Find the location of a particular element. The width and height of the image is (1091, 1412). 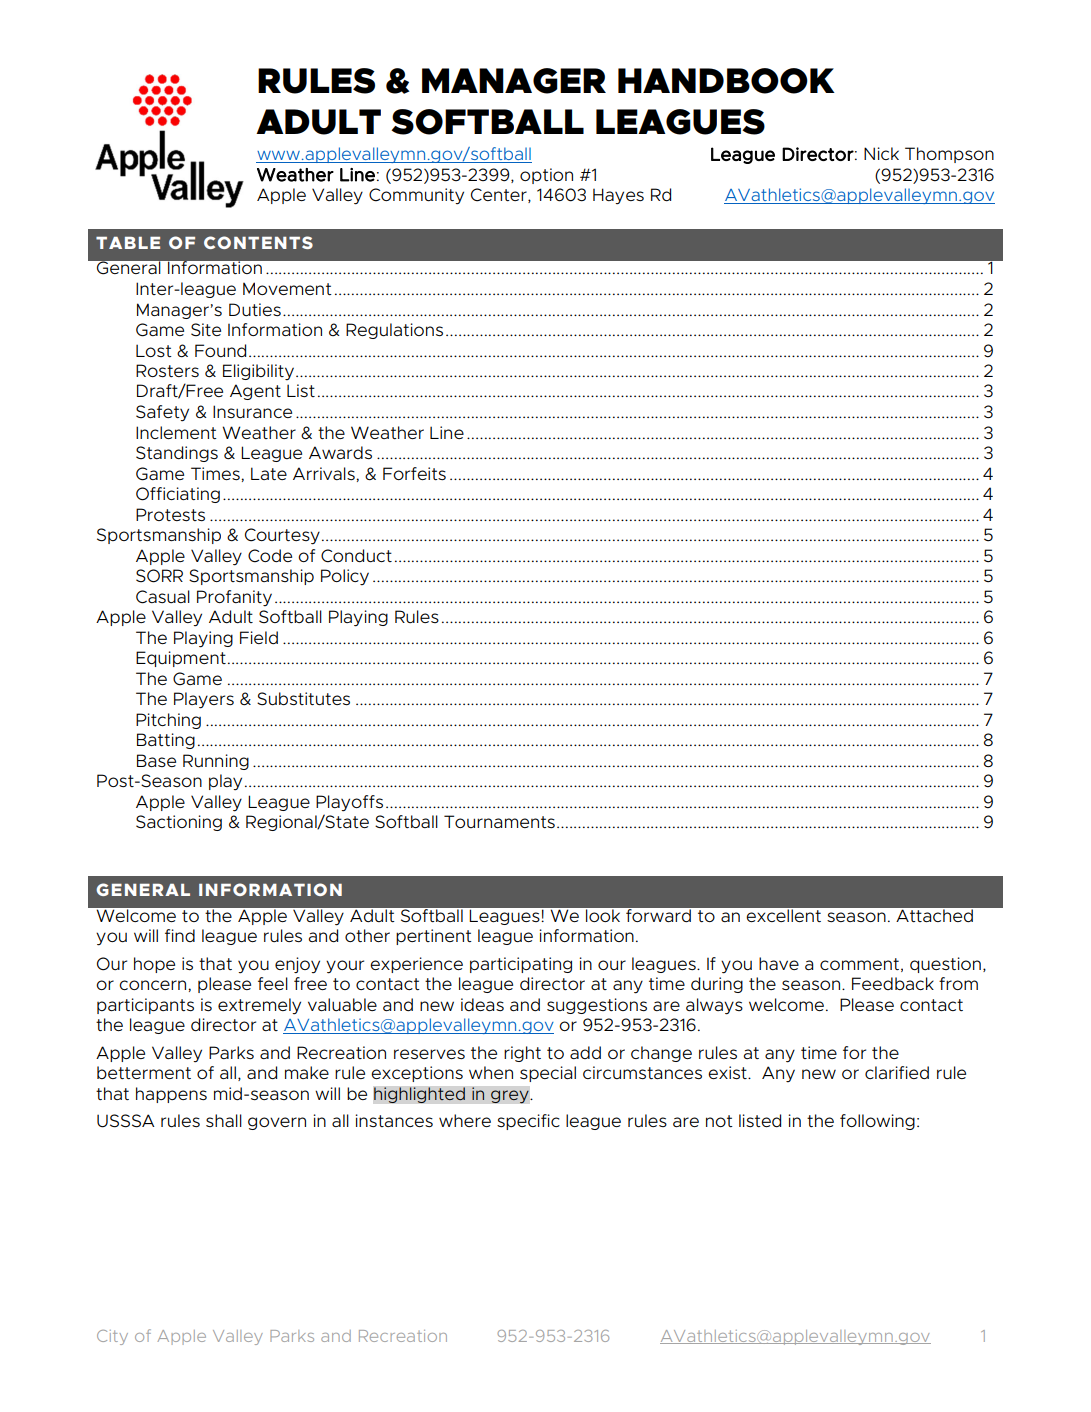

have is located at coordinates (779, 963).
